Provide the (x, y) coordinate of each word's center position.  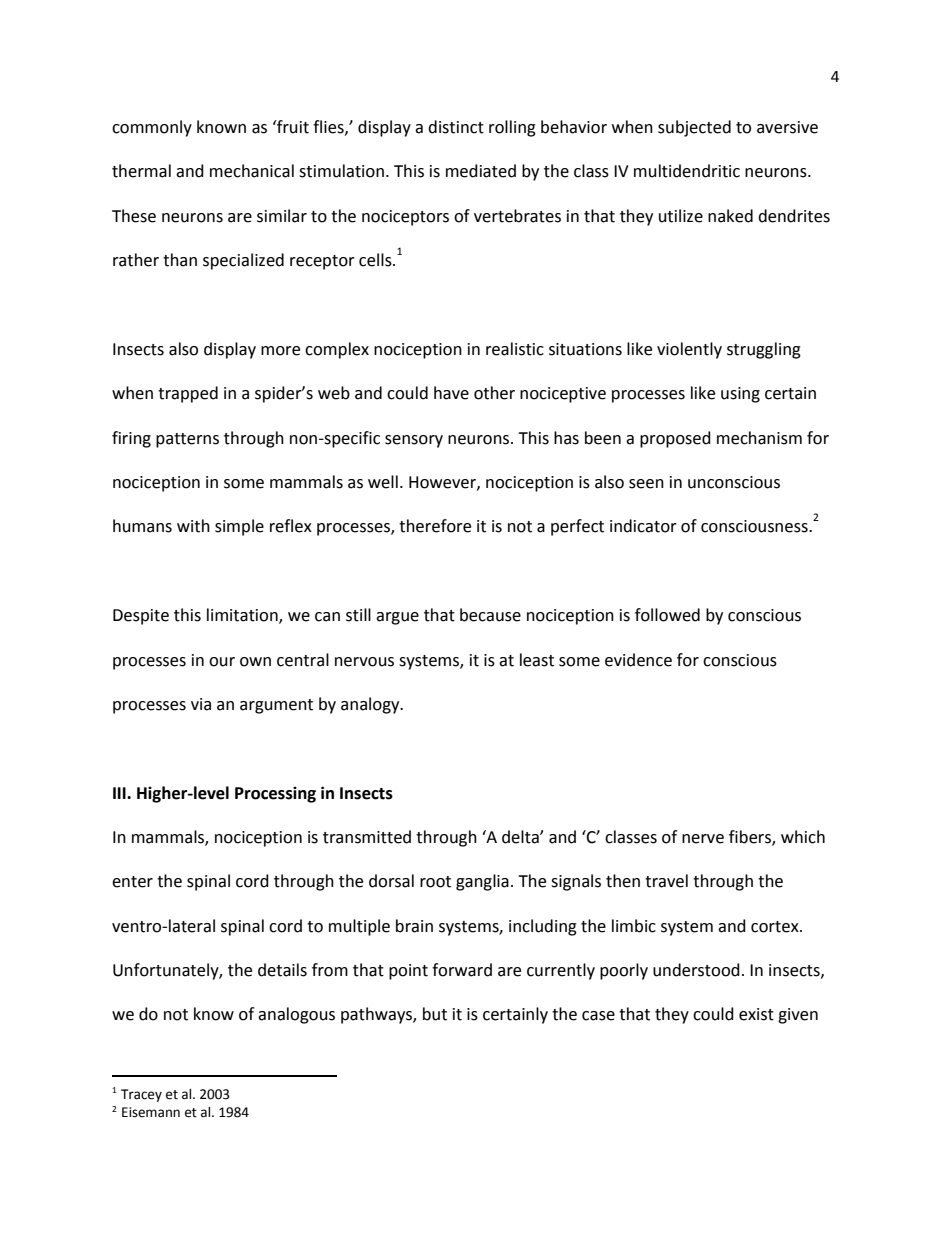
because (490, 615)
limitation (243, 616)
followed (667, 615)
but (435, 1014)
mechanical (252, 171)
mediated (481, 171)
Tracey (141, 1095)
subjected (694, 128)
